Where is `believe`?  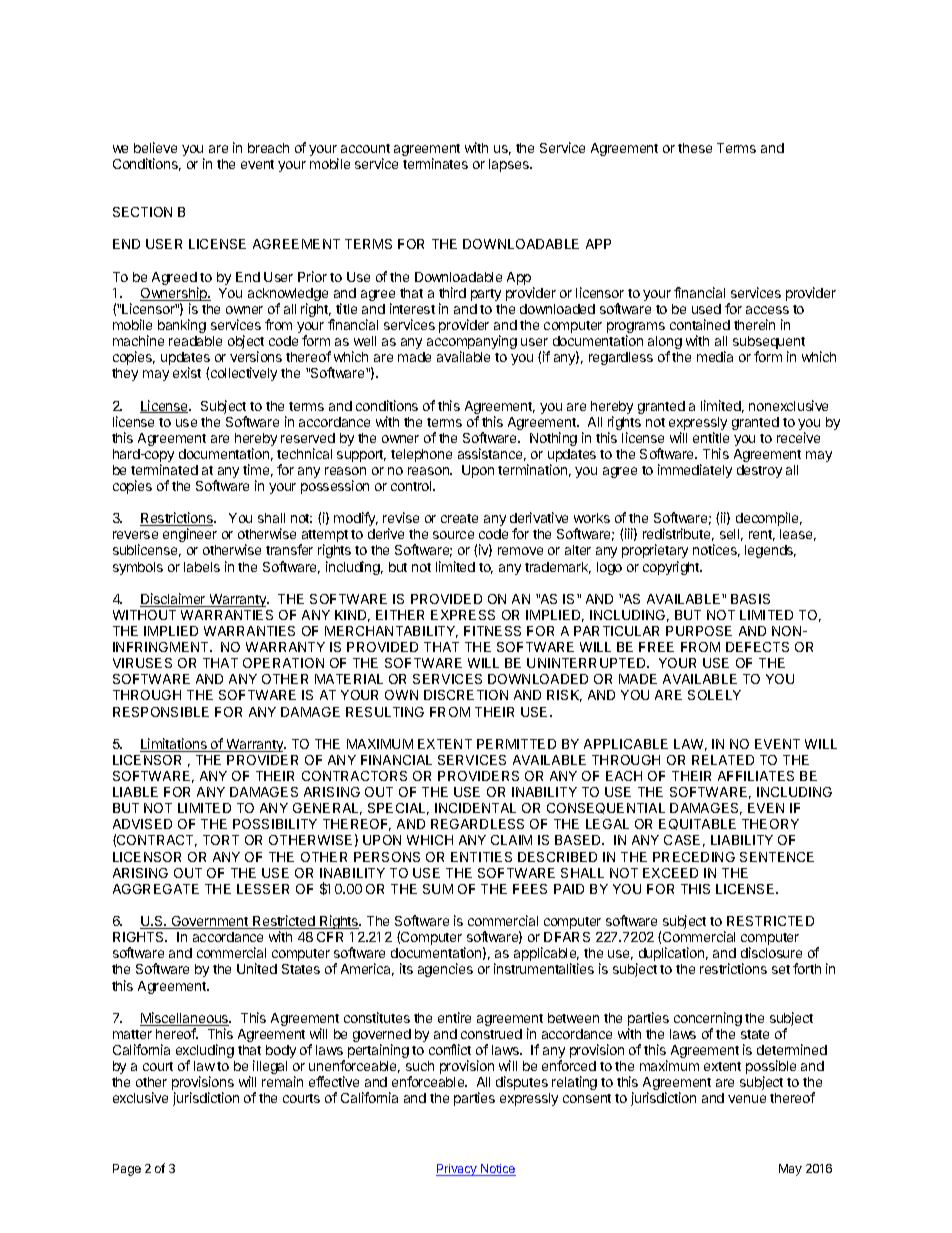
believe is located at coordinates (155, 147).
